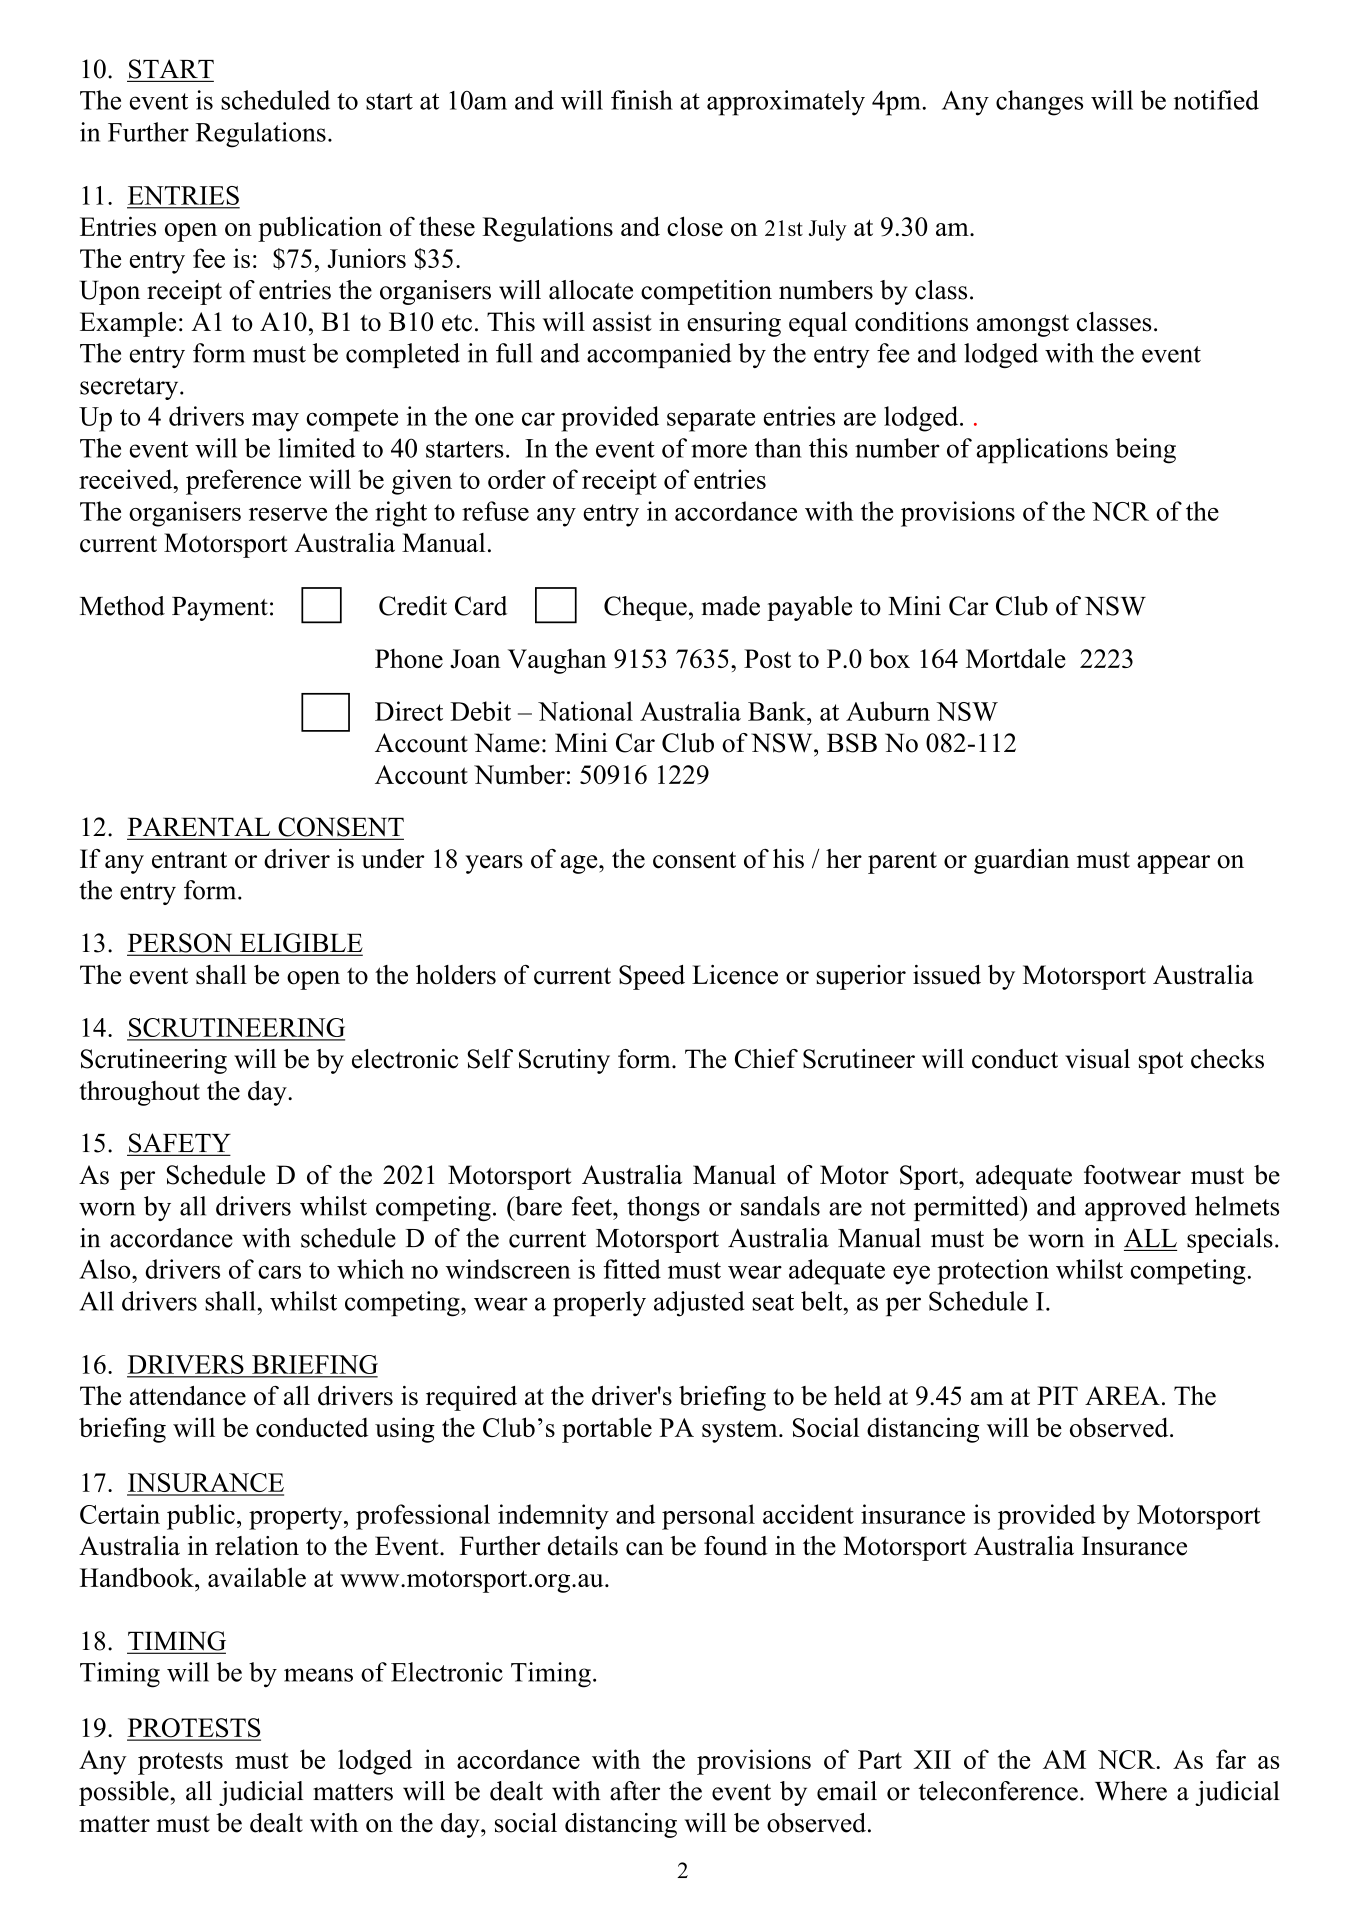 The width and height of the image is (1363, 1928). Describe the element at coordinates (1173, 864) in the image. I see `appear` at that location.
